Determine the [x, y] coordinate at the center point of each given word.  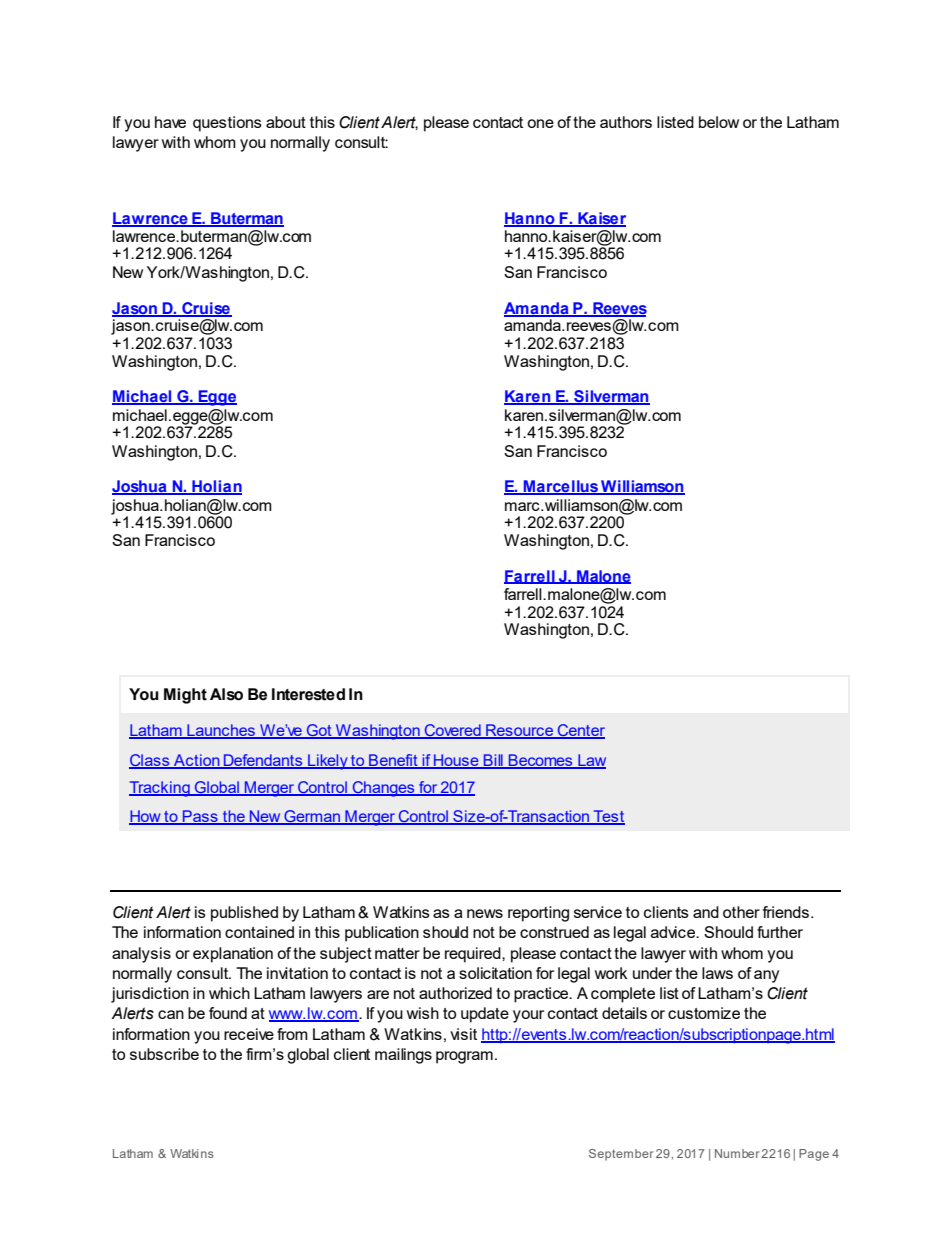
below [719, 122]
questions [227, 124]
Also [226, 694]
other [741, 912]
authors [626, 122]
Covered [453, 731]
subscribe [164, 1054]
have [170, 122]
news [485, 913]
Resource [520, 731]
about [286, 122]
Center [580, 731]
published [244, 914]
